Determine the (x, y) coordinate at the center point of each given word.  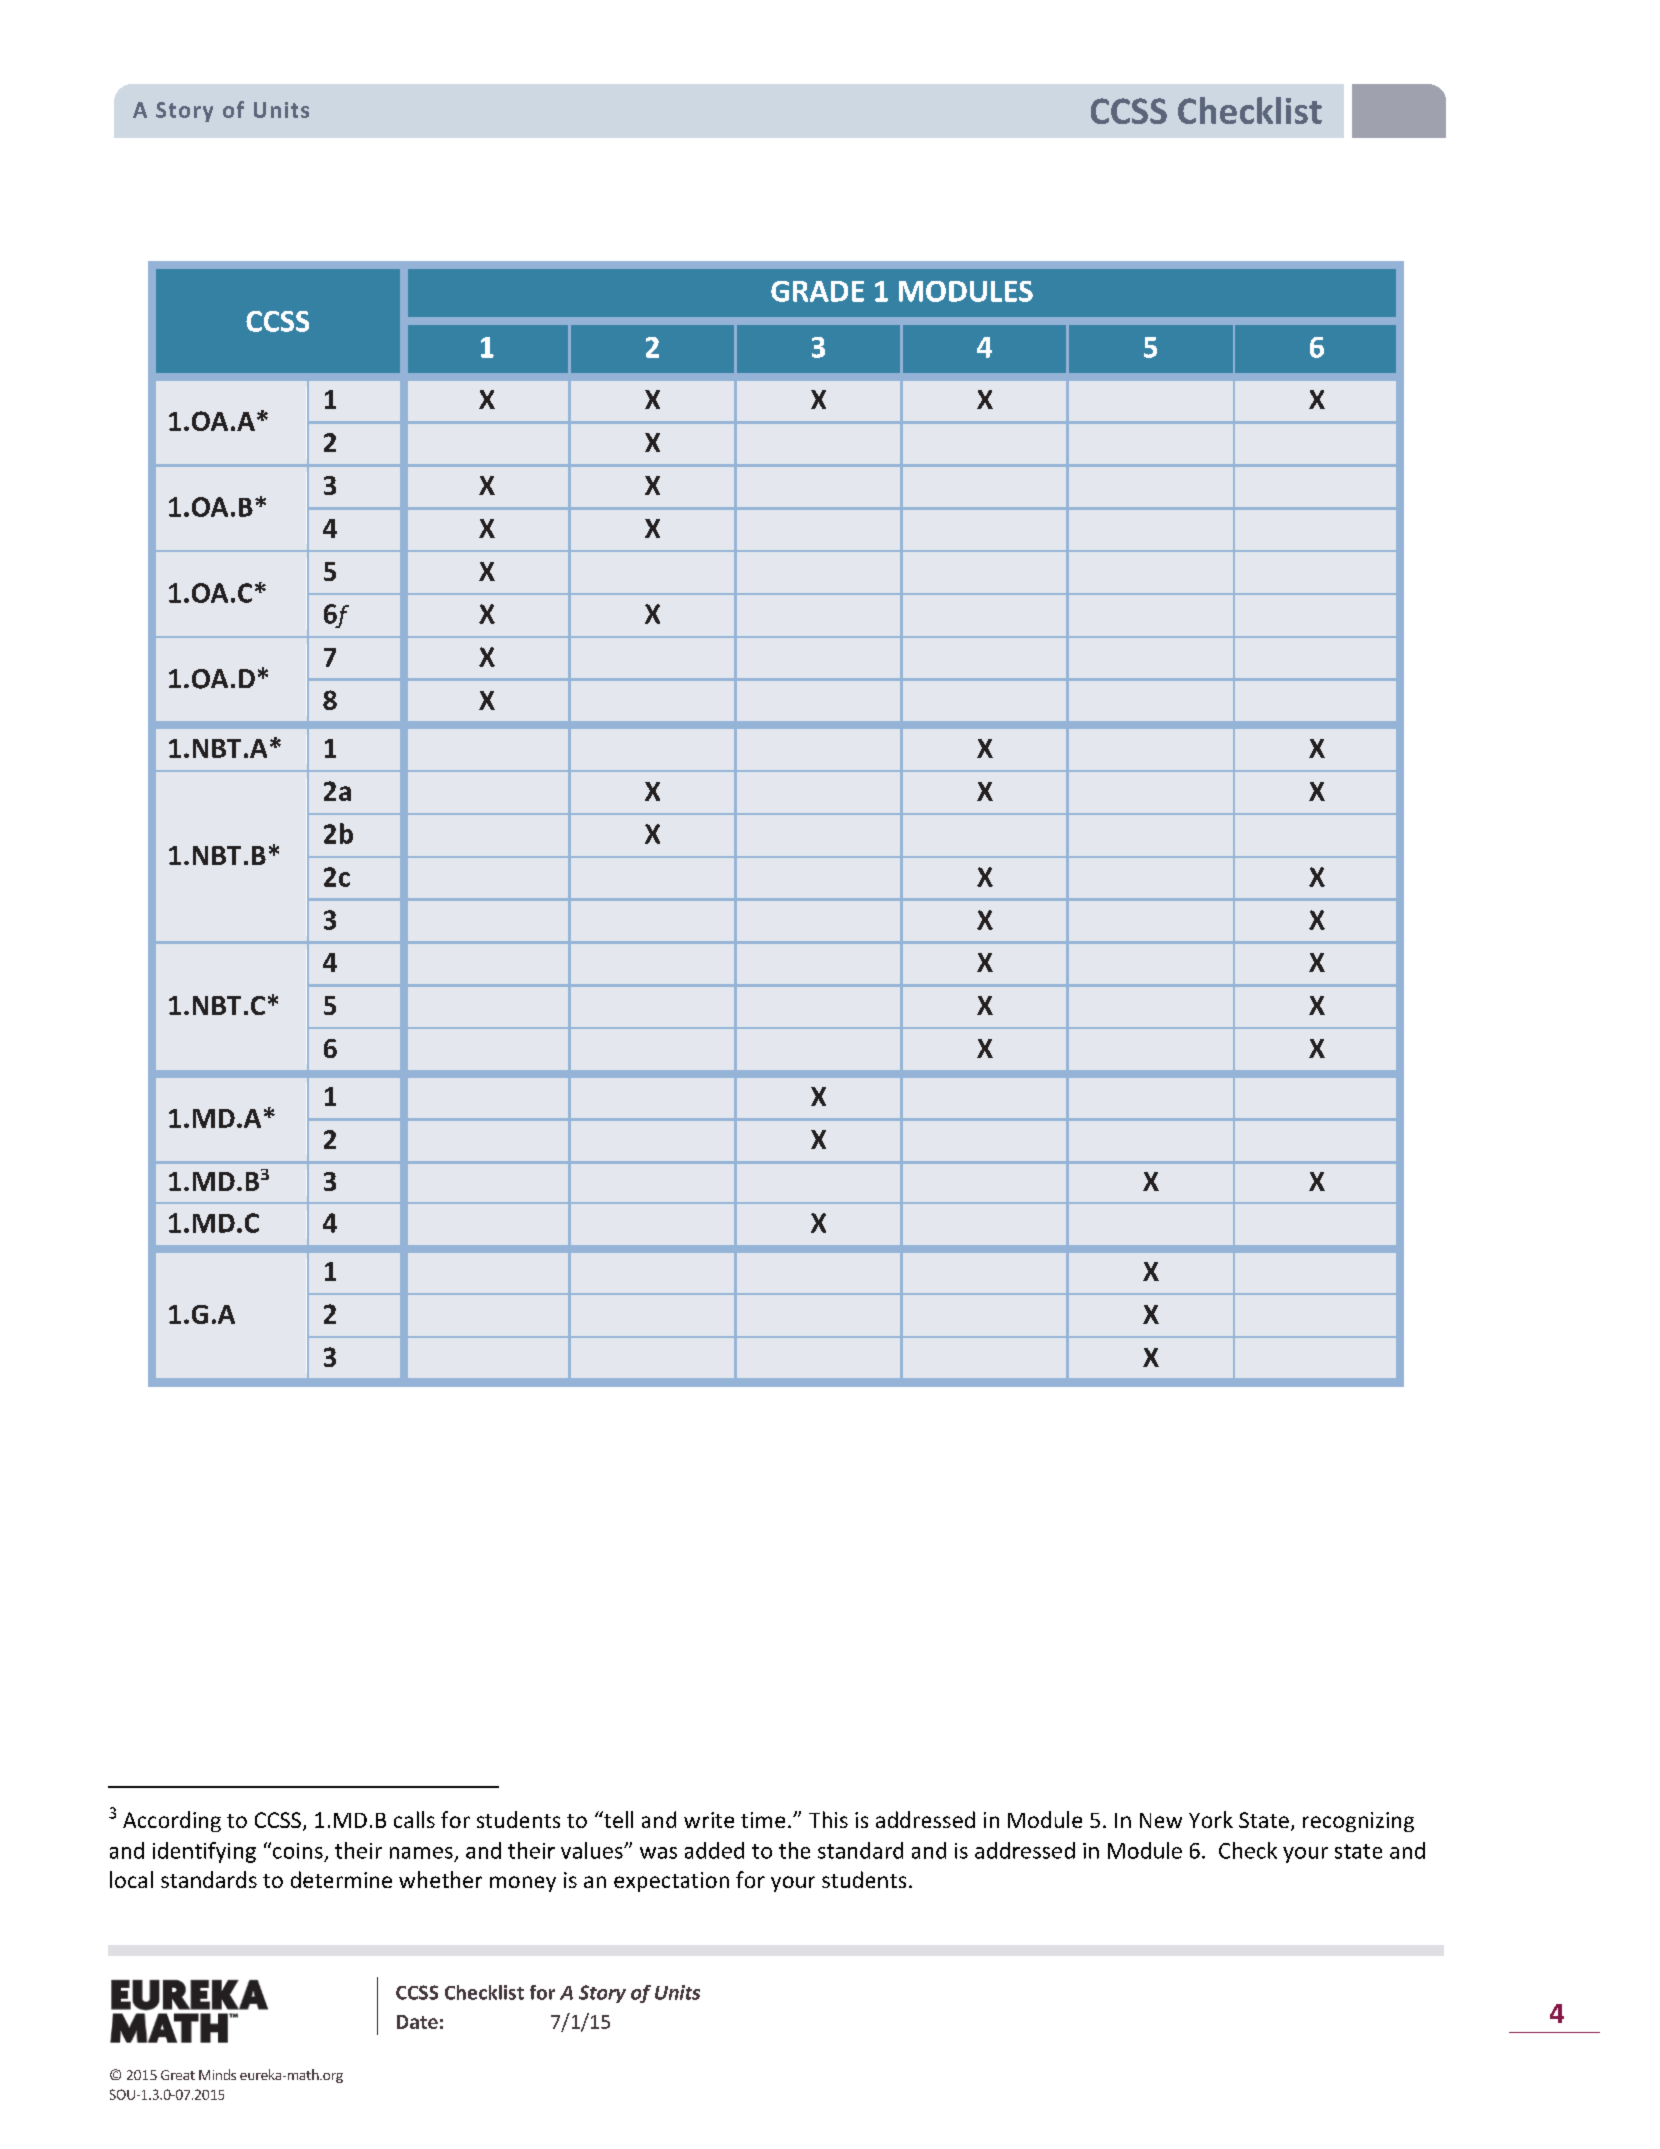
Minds (217, 2074)
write (709, 1820)
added (714, 1850)
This (828, 1819)
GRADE (817, 291)
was (658, 1853)
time (763, 1820)
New (1161, 1820)
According (172, 1821)
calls (414, 1819)
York (1211, 1819)
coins (298, 1851)
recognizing (1358, 1822)
